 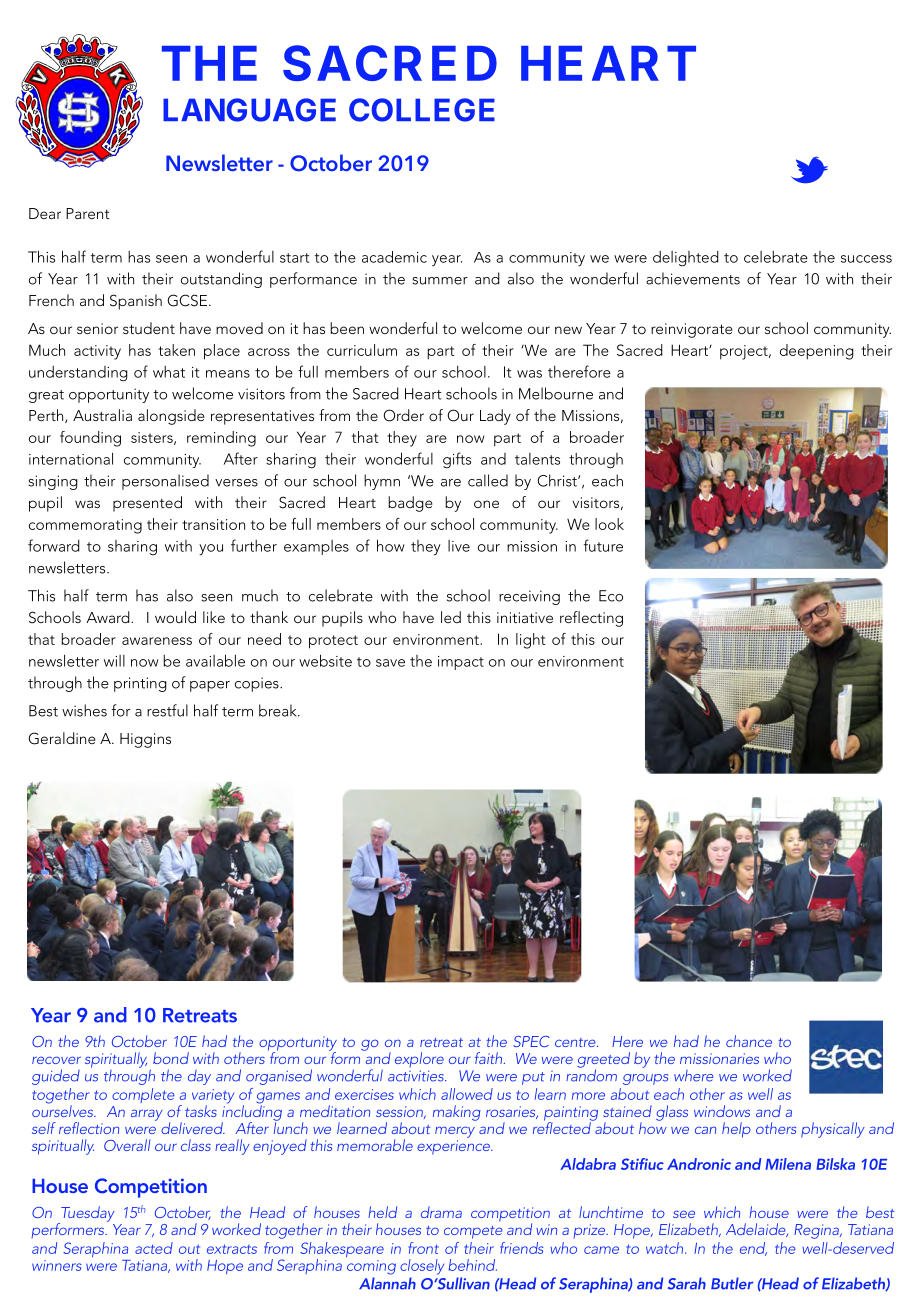 What do you see at coordinates (422, 110) in the screenshot?
I see `COLLEGE` at bounding box center [422, 110].
